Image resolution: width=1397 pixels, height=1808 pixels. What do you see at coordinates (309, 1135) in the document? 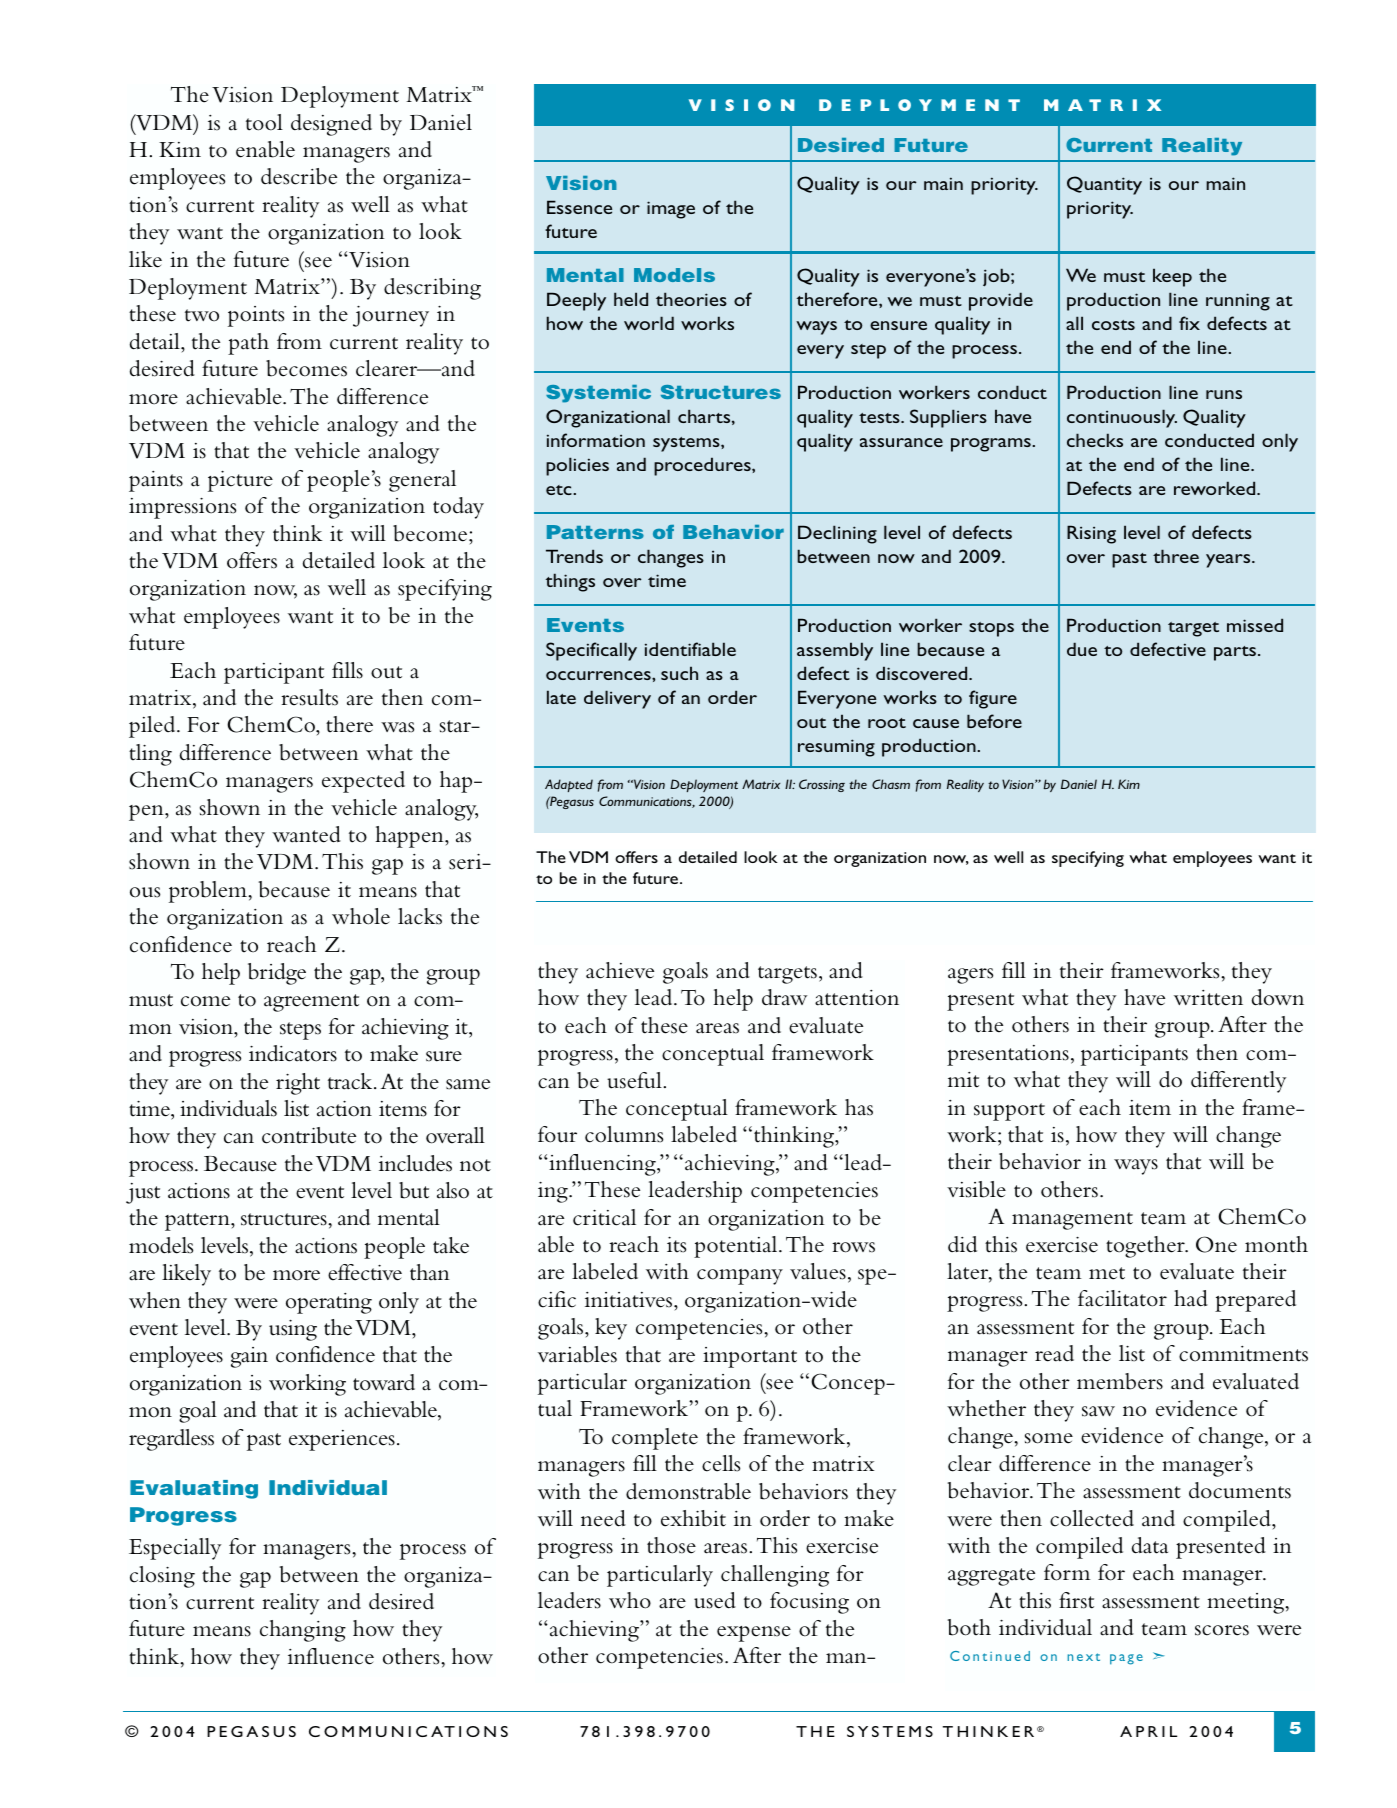
I see `contribute` at bounding box center [309, 1135].
